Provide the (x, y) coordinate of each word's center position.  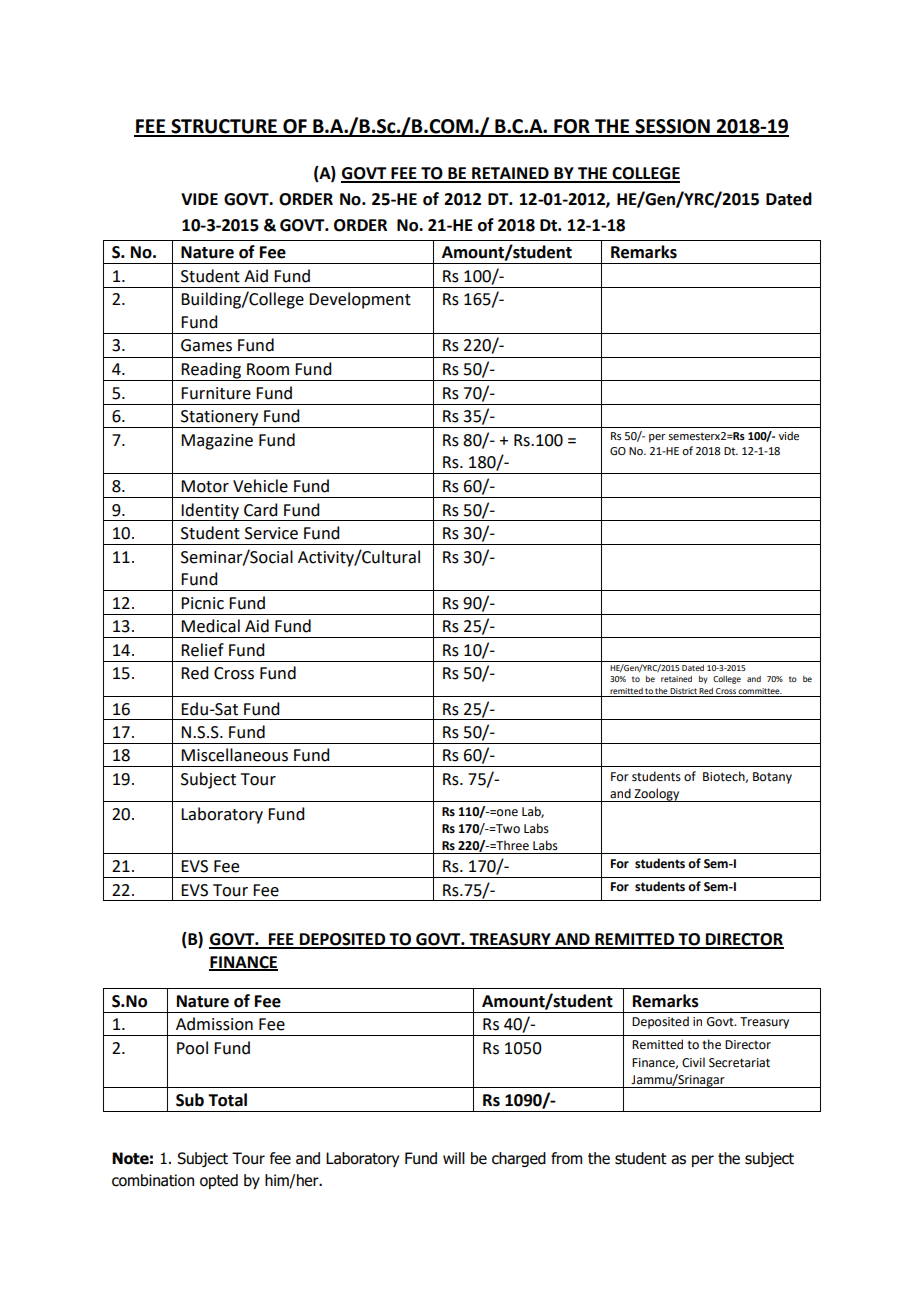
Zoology (657, 795)
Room (268, 369)
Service (271, 533)
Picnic (202, 603)
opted (219, 1181)
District (683, 691)
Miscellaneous (234, 755)
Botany (772, 778)
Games (206, 345)
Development (360, 300)
